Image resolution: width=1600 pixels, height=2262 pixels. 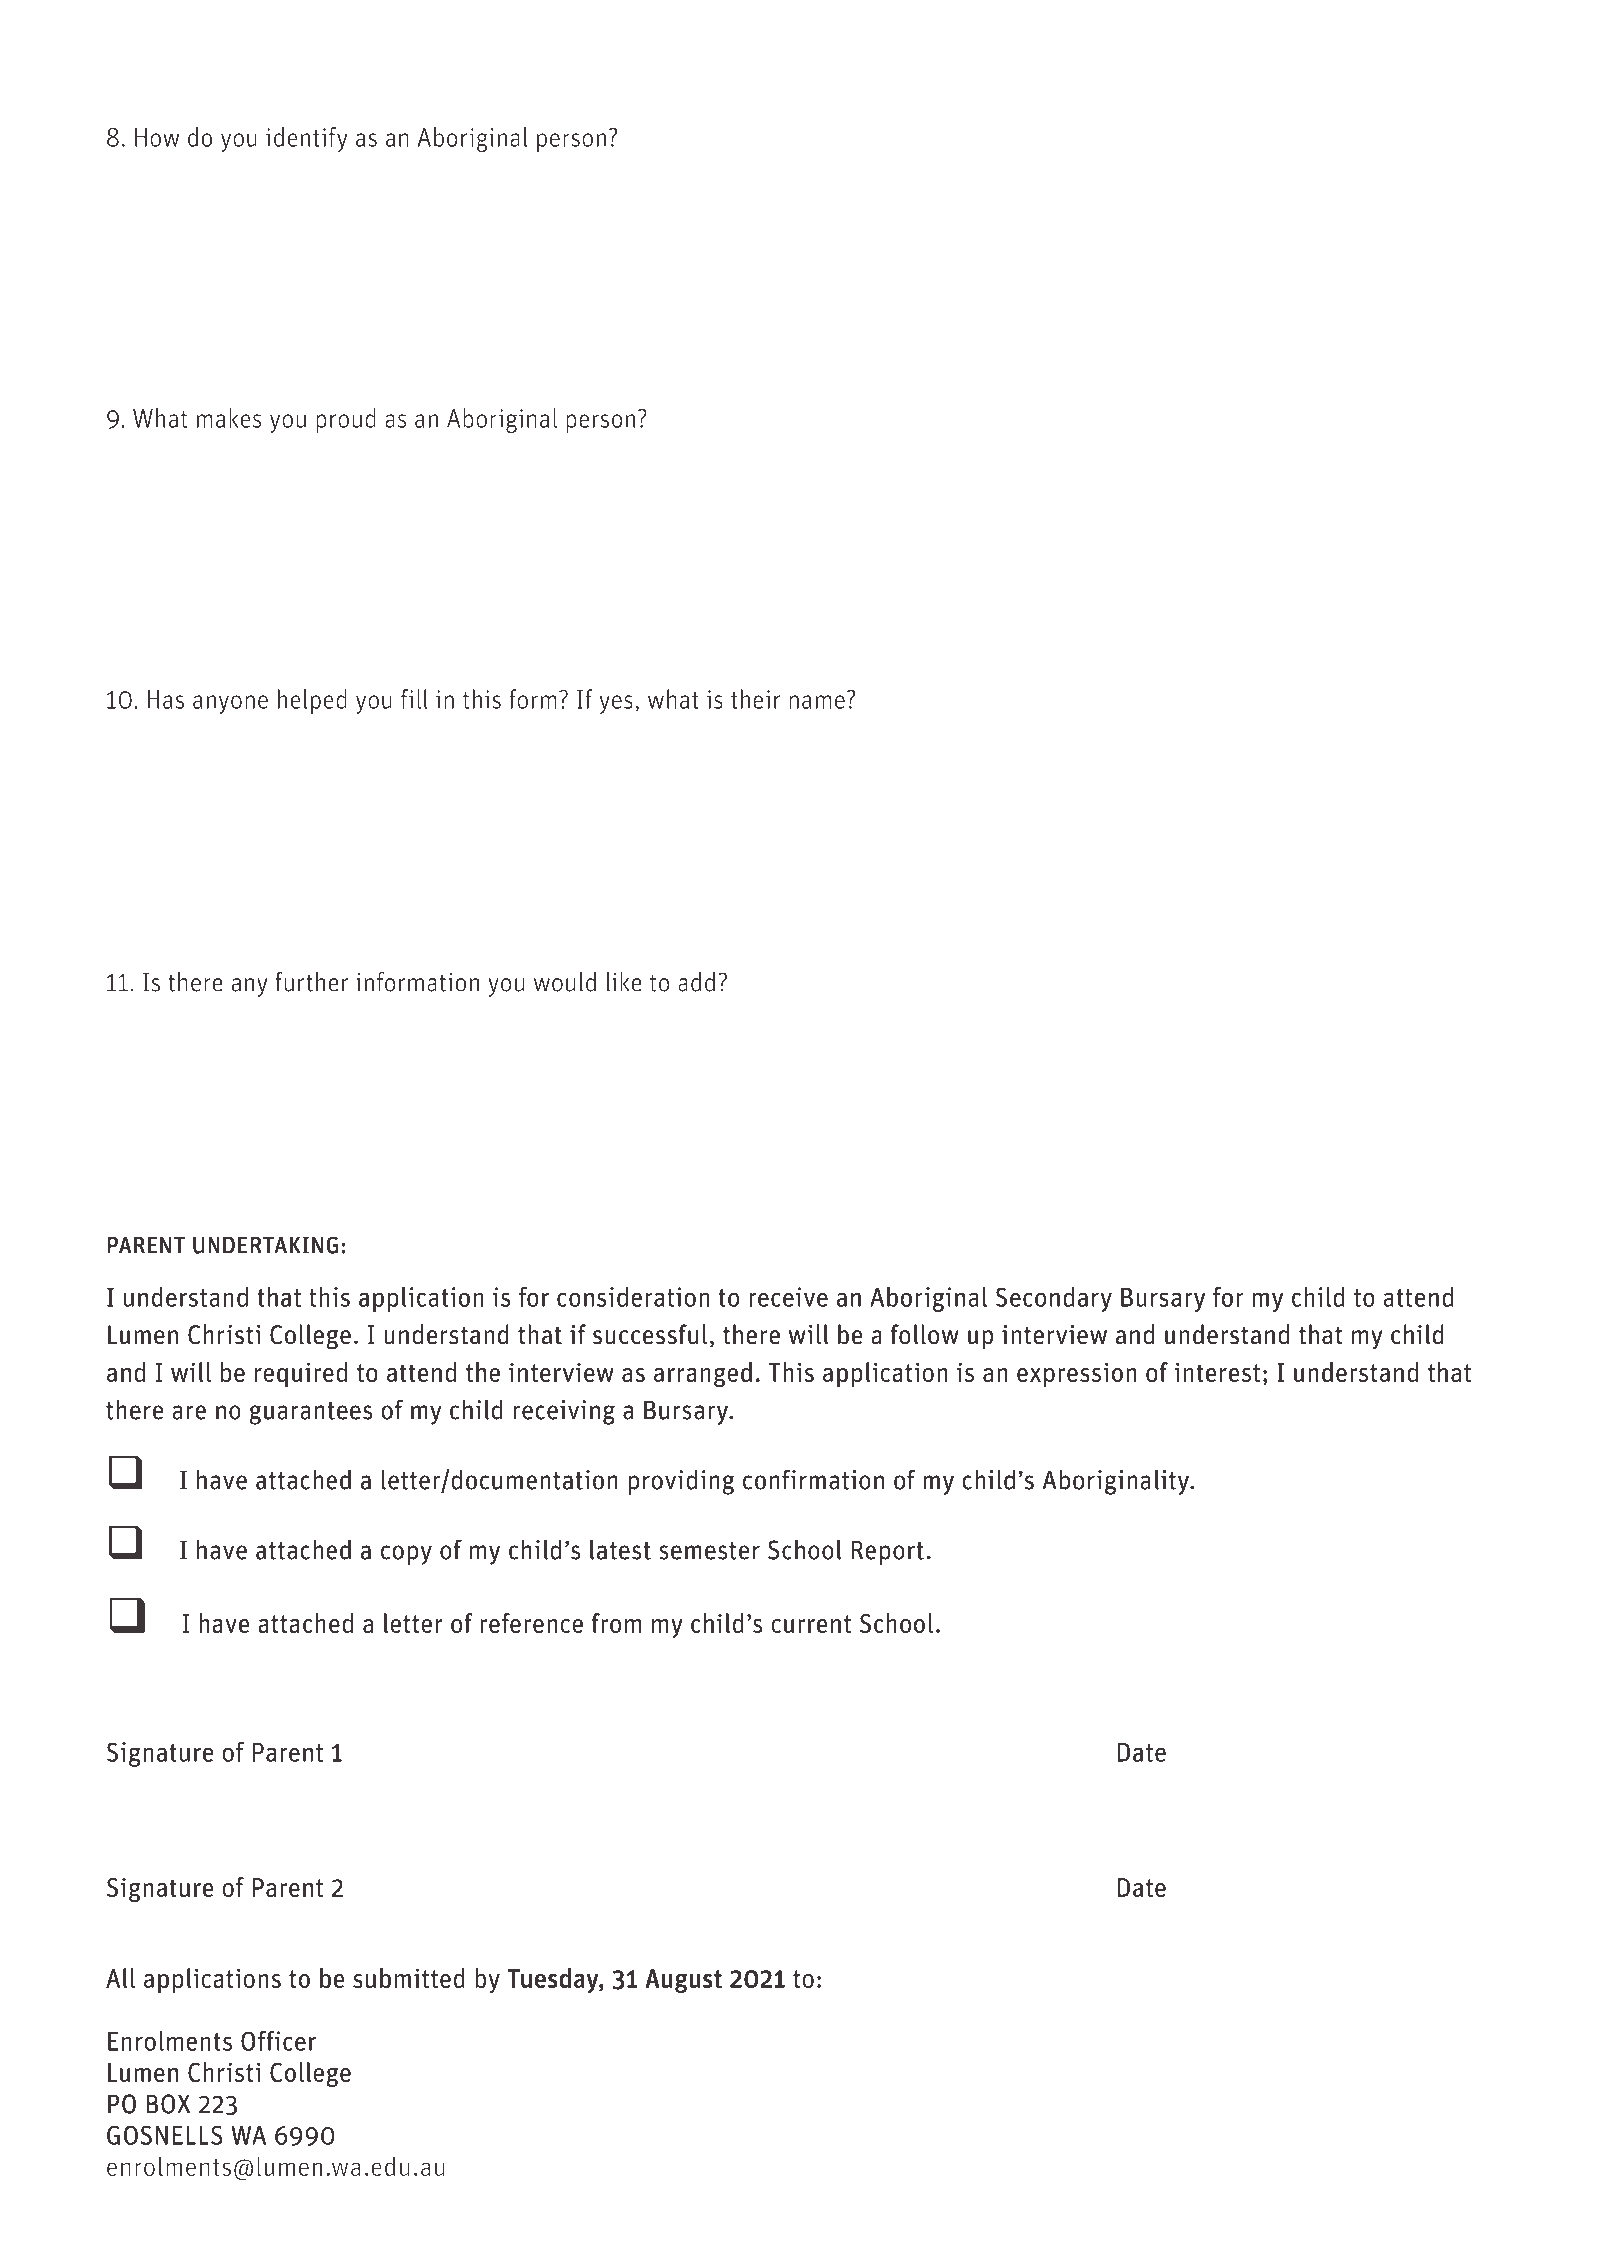 I want to click on name, so click(x=817, y=702).
